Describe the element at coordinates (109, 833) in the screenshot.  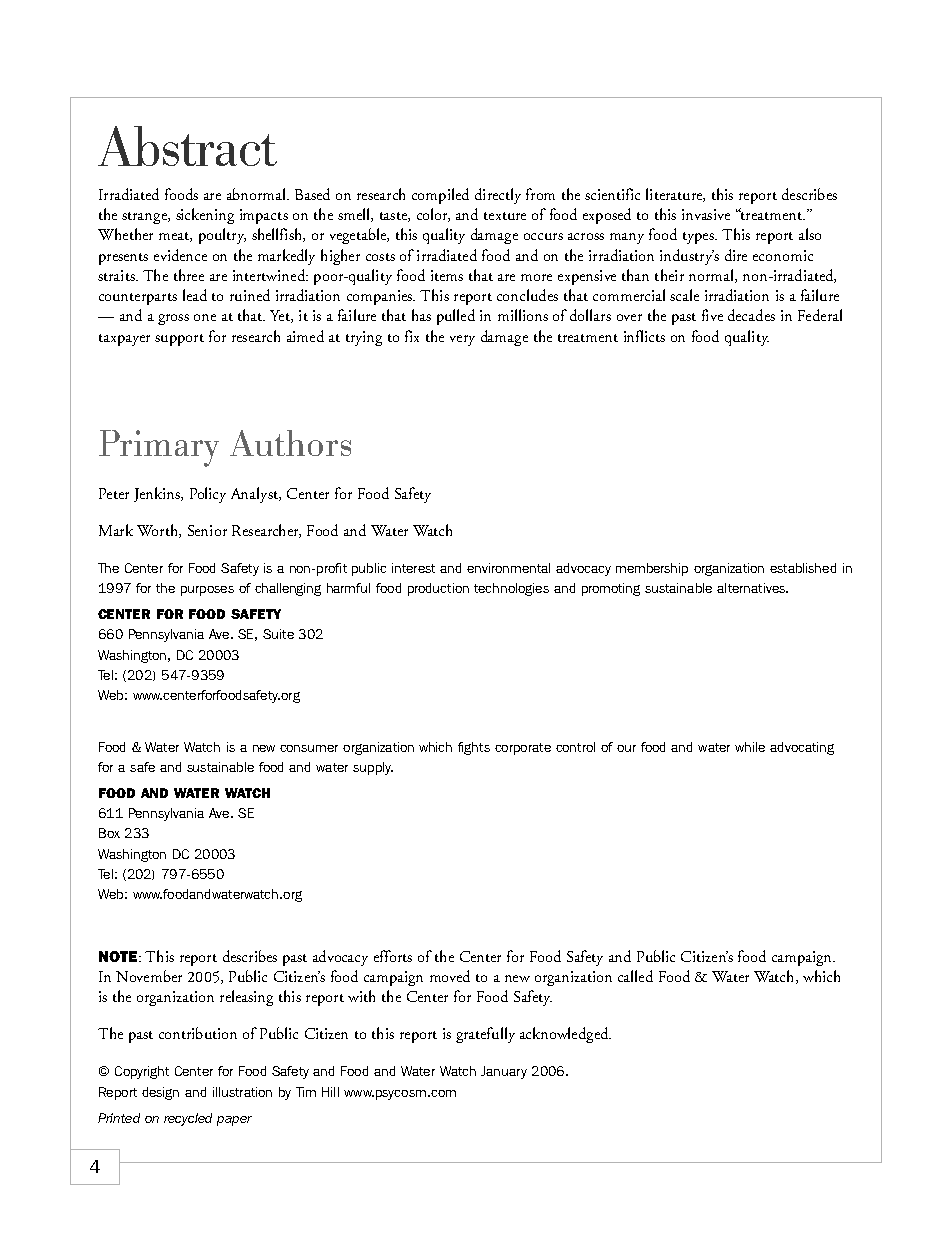
I see `Box` at that location.
